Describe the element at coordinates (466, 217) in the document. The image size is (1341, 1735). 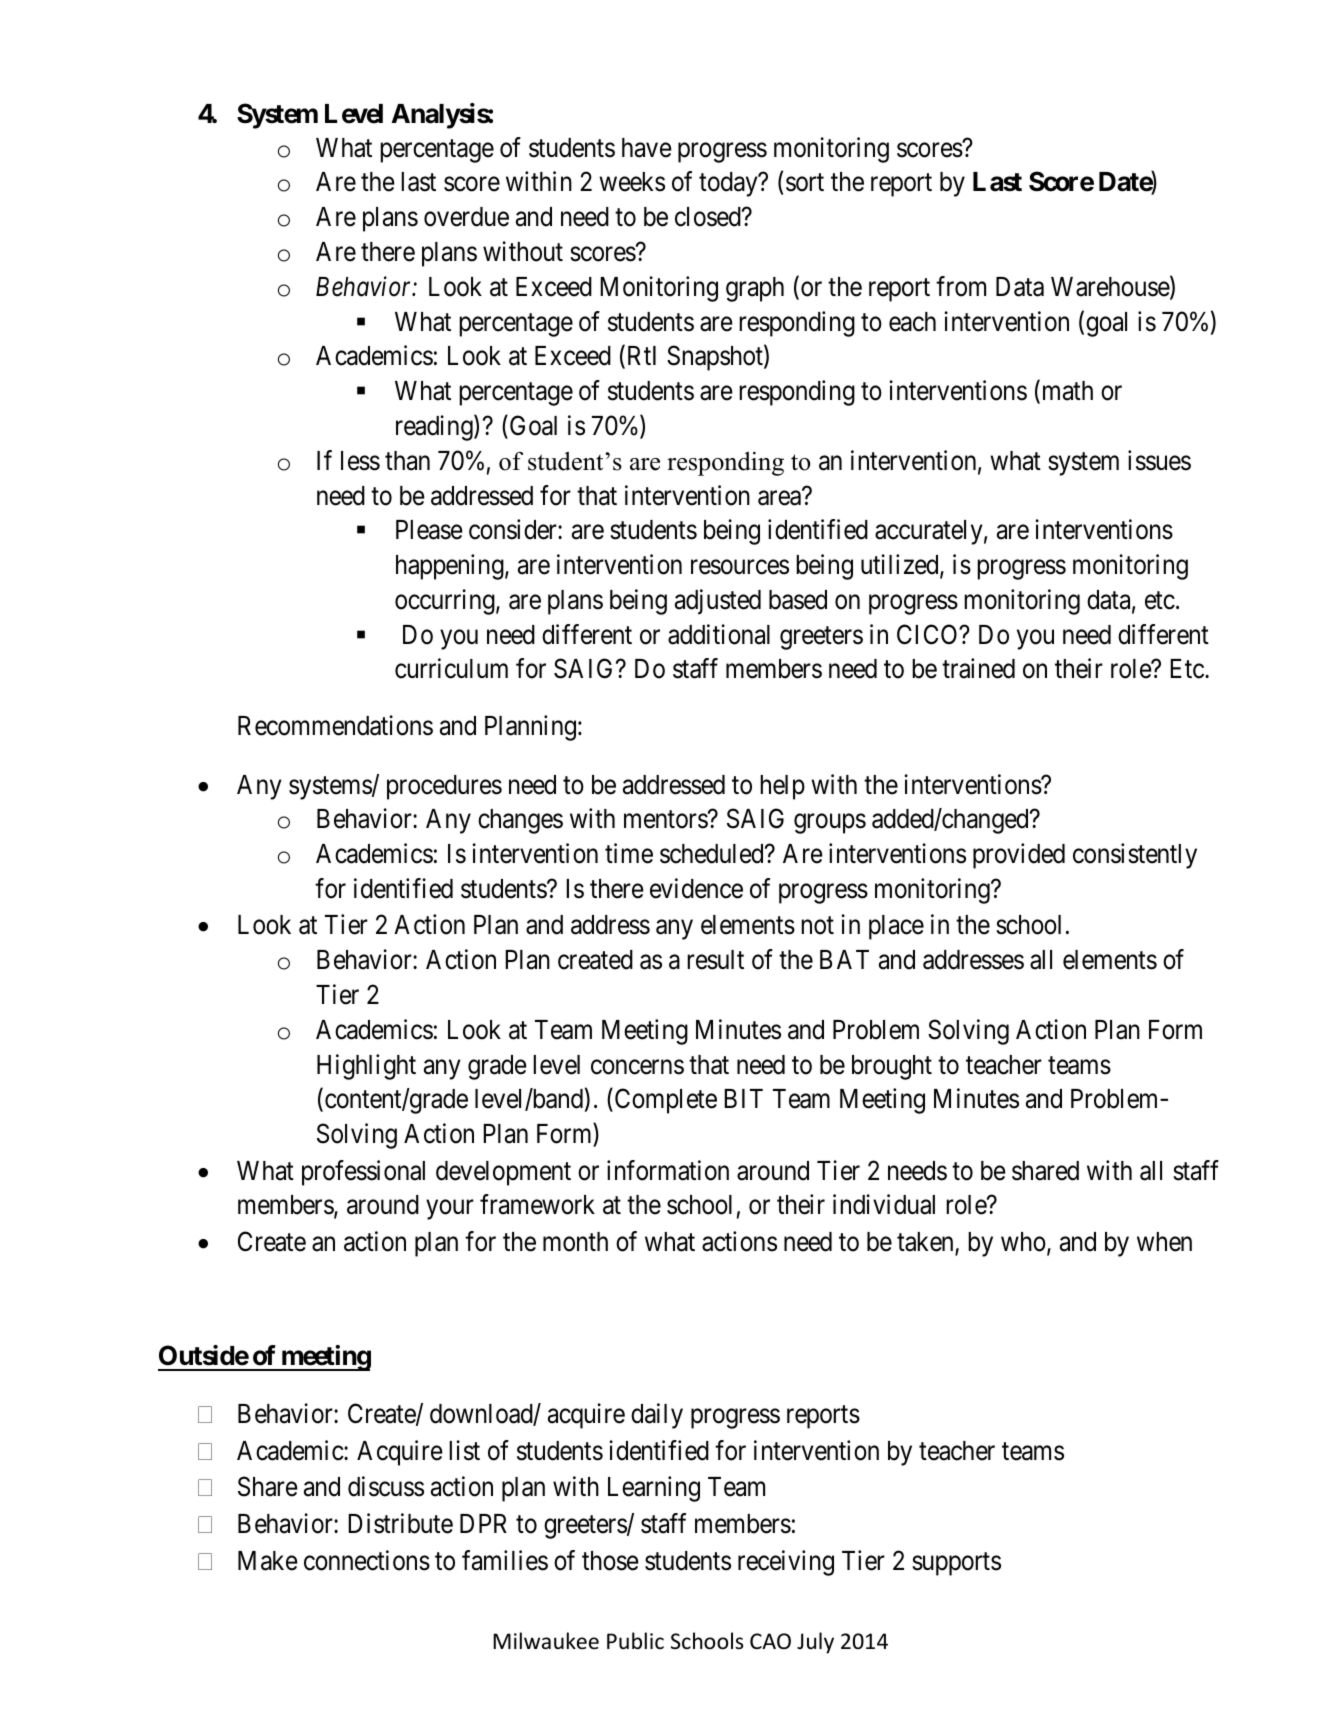
I see `overdue` at that location.
